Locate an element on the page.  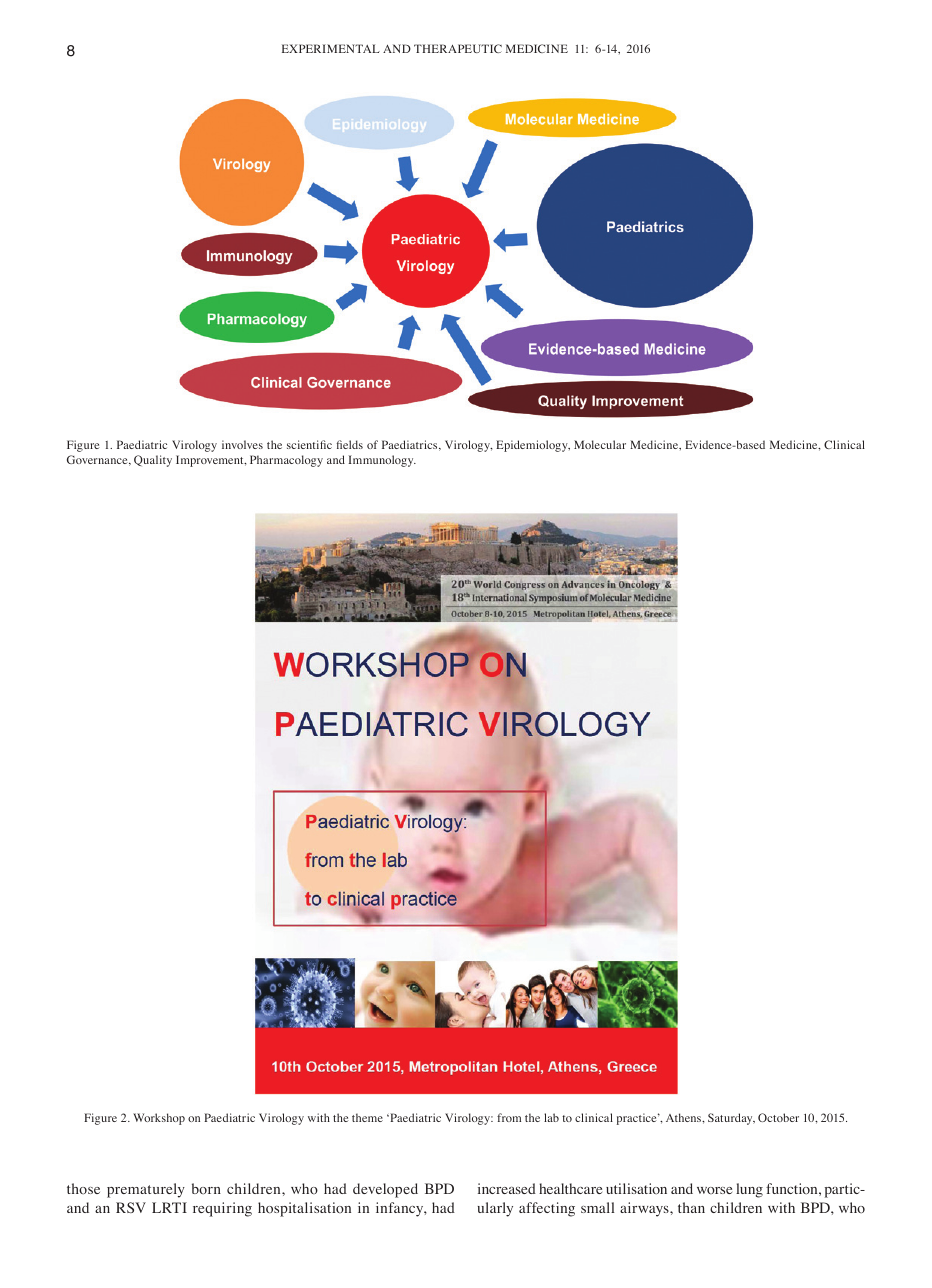
Molecular is located at coordinates (600, 444).
